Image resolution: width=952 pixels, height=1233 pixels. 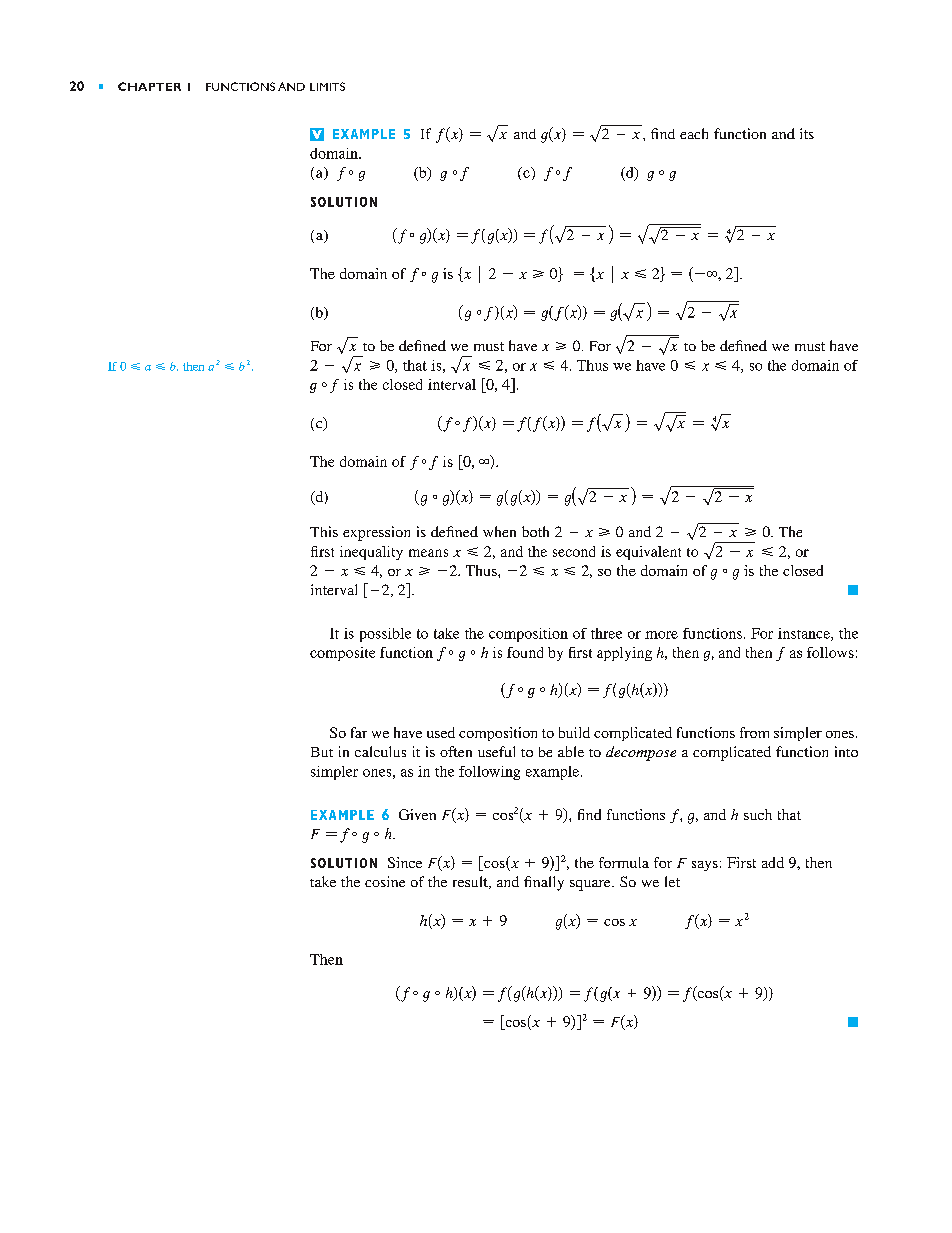 What do you see at coordinates (149, 86) in the screenshot?
I see `CHAPTER` at bounding box center [149, 86].
